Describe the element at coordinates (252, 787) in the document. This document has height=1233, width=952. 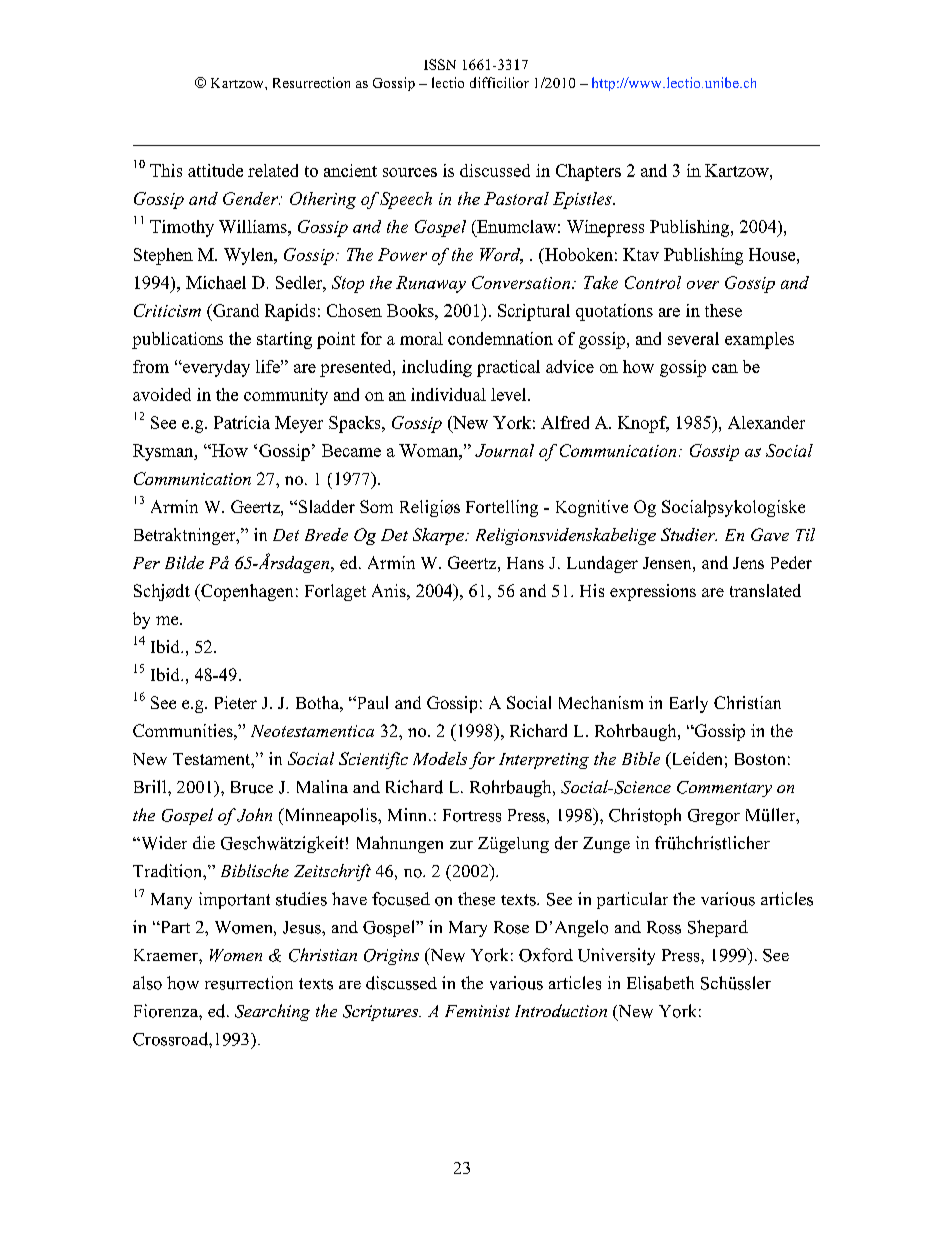
I see `Bruce` at that location.
